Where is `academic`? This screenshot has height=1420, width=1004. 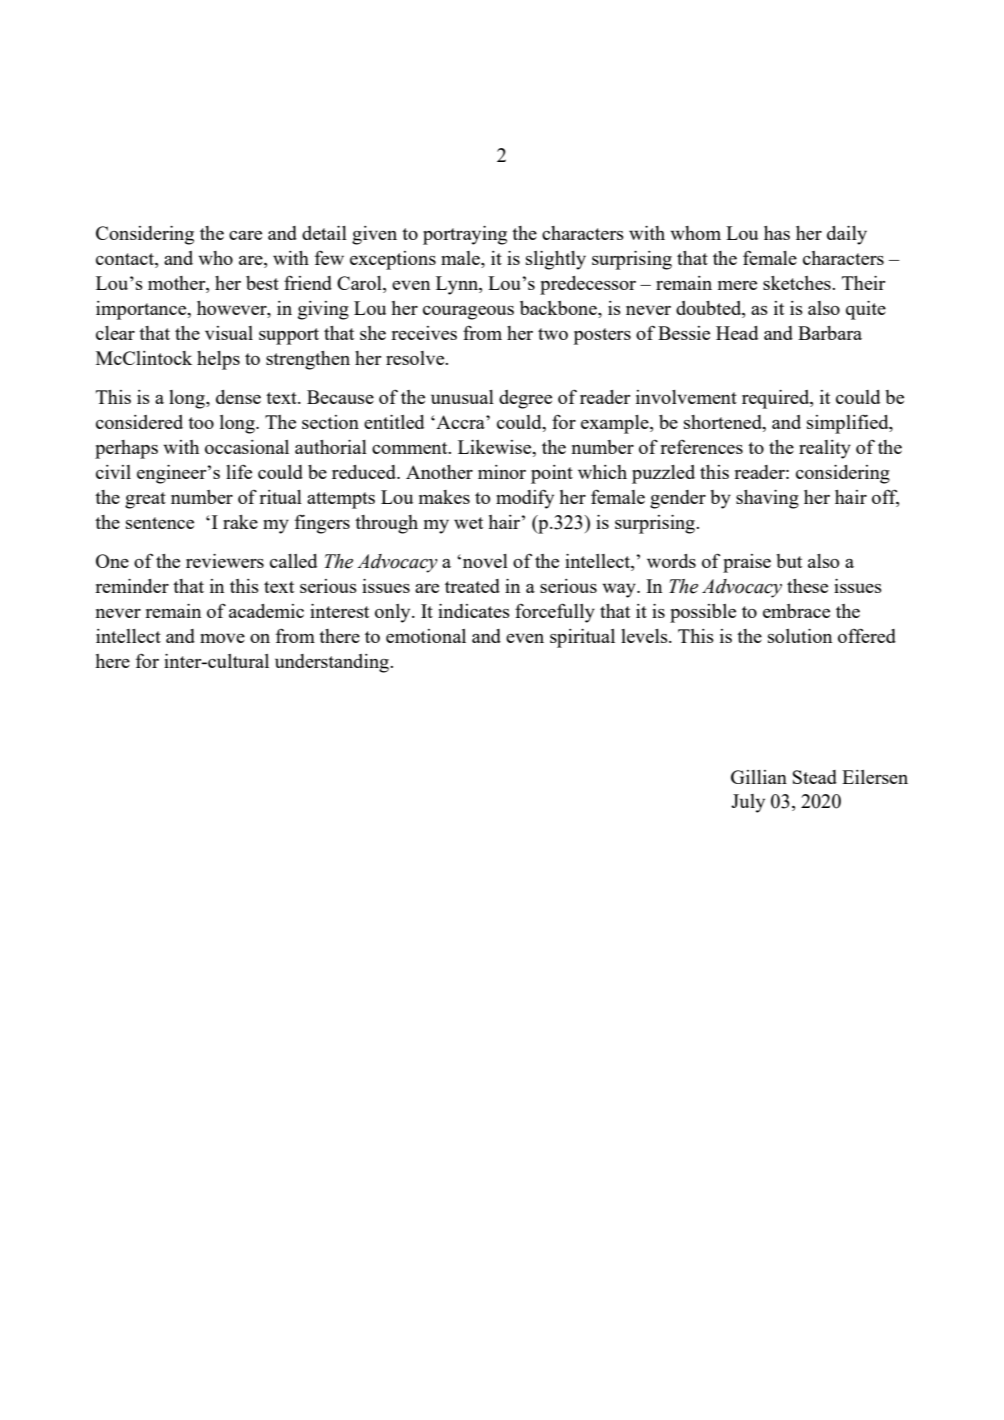
academic is located at coordinates (266, 611).
